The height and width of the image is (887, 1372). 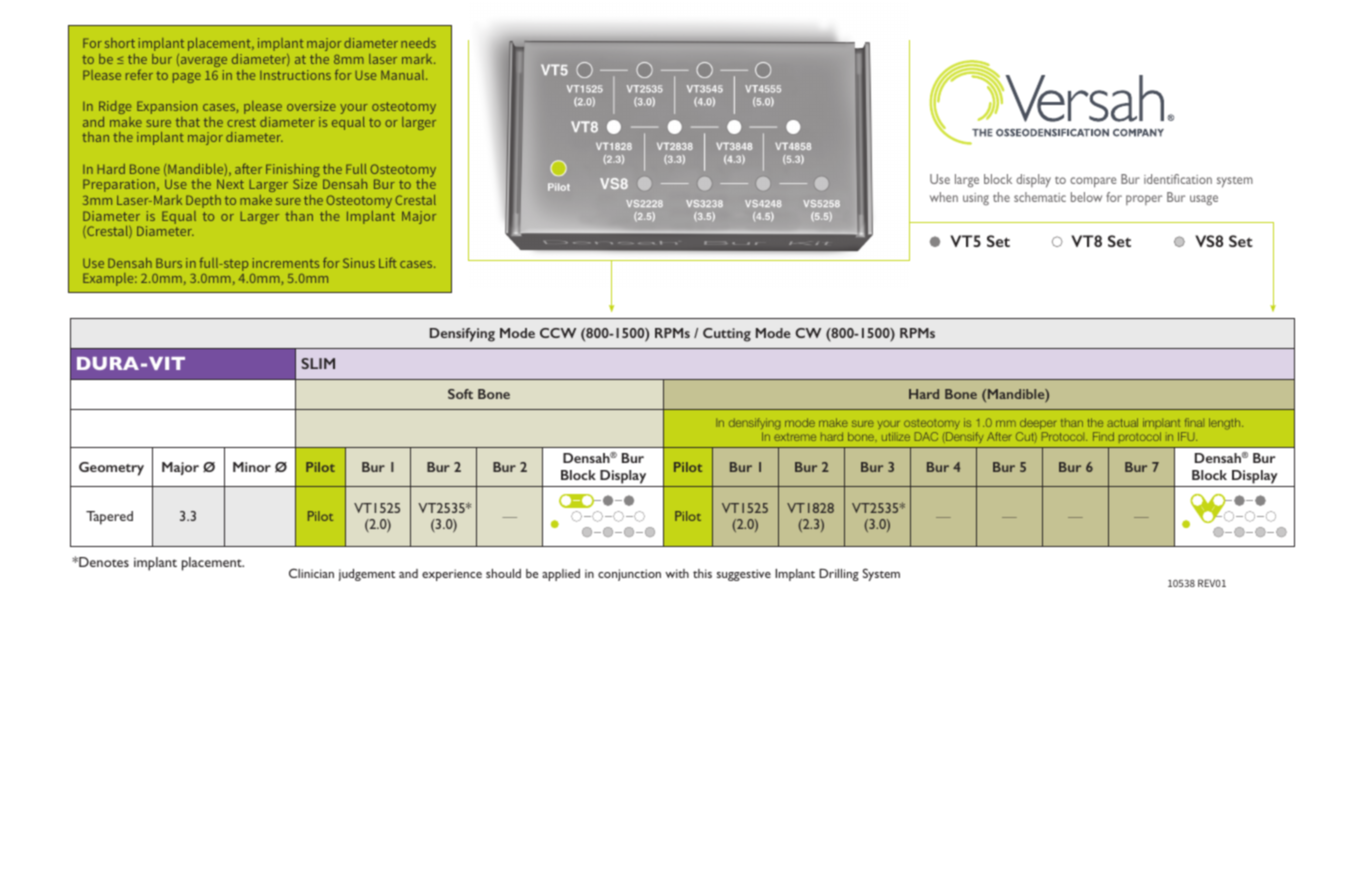 I want to click on actual, so click(x=1122, y=422).
